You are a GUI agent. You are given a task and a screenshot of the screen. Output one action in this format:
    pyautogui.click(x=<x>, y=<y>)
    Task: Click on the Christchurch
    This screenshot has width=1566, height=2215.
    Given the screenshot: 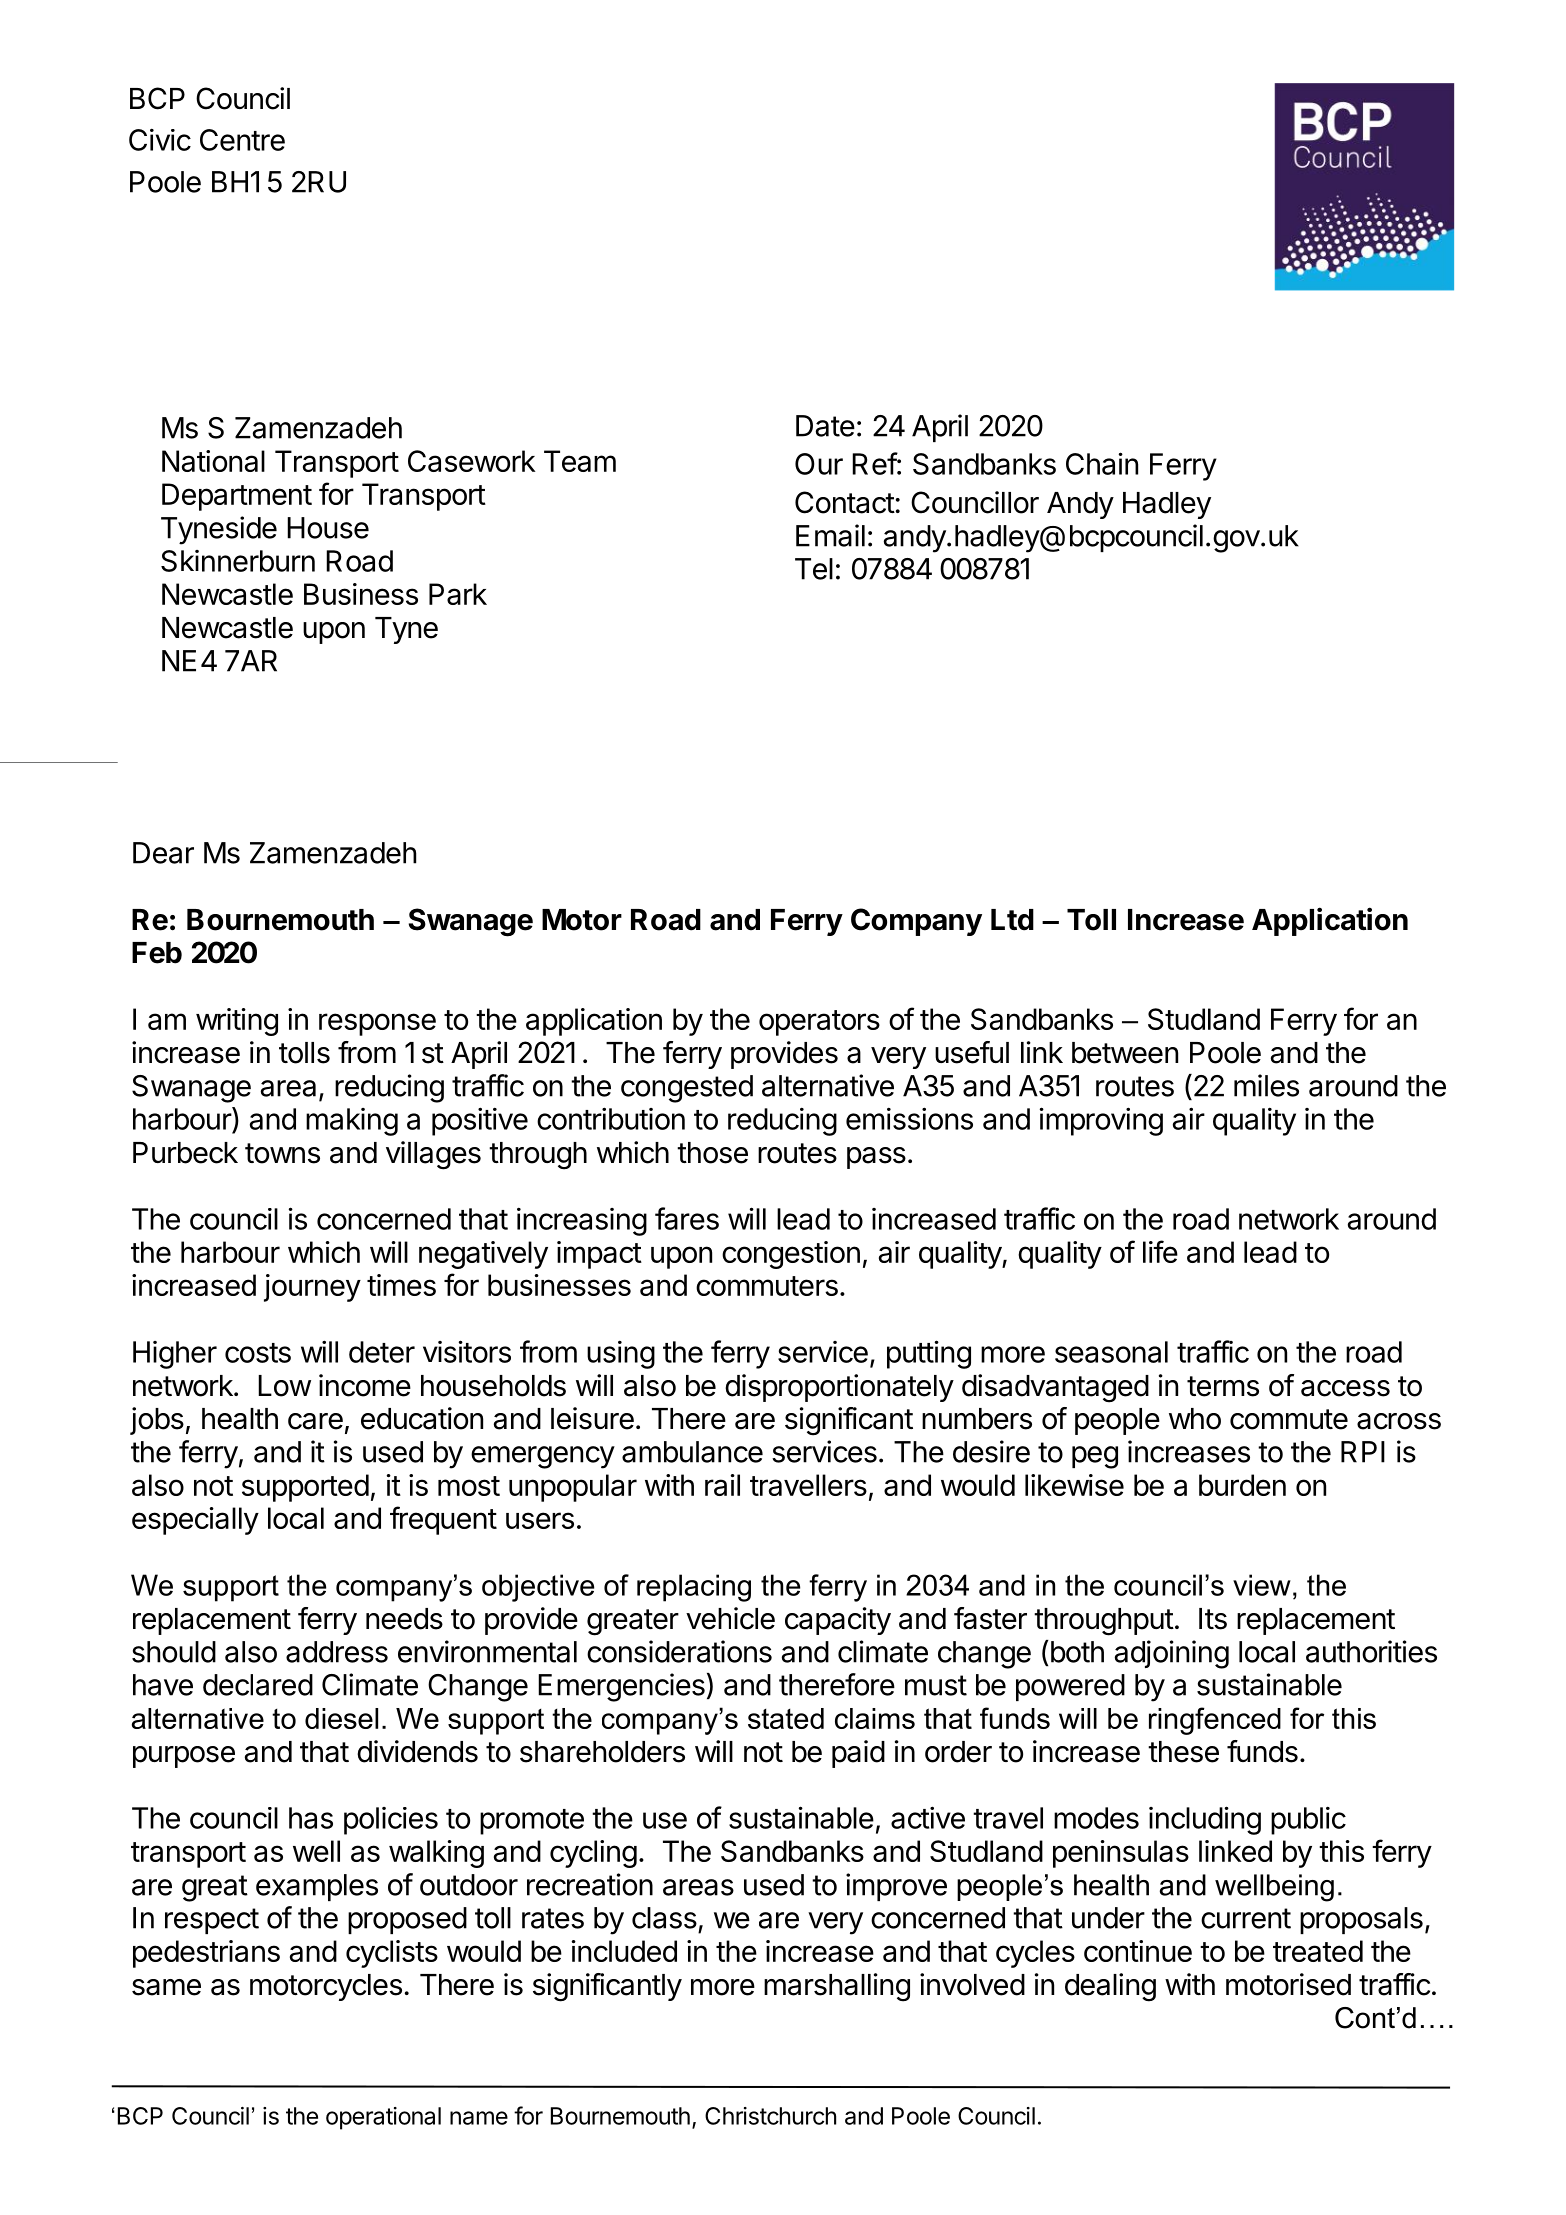 What is the action you would take?
    pyautogui.click(x=770, y=2116)
